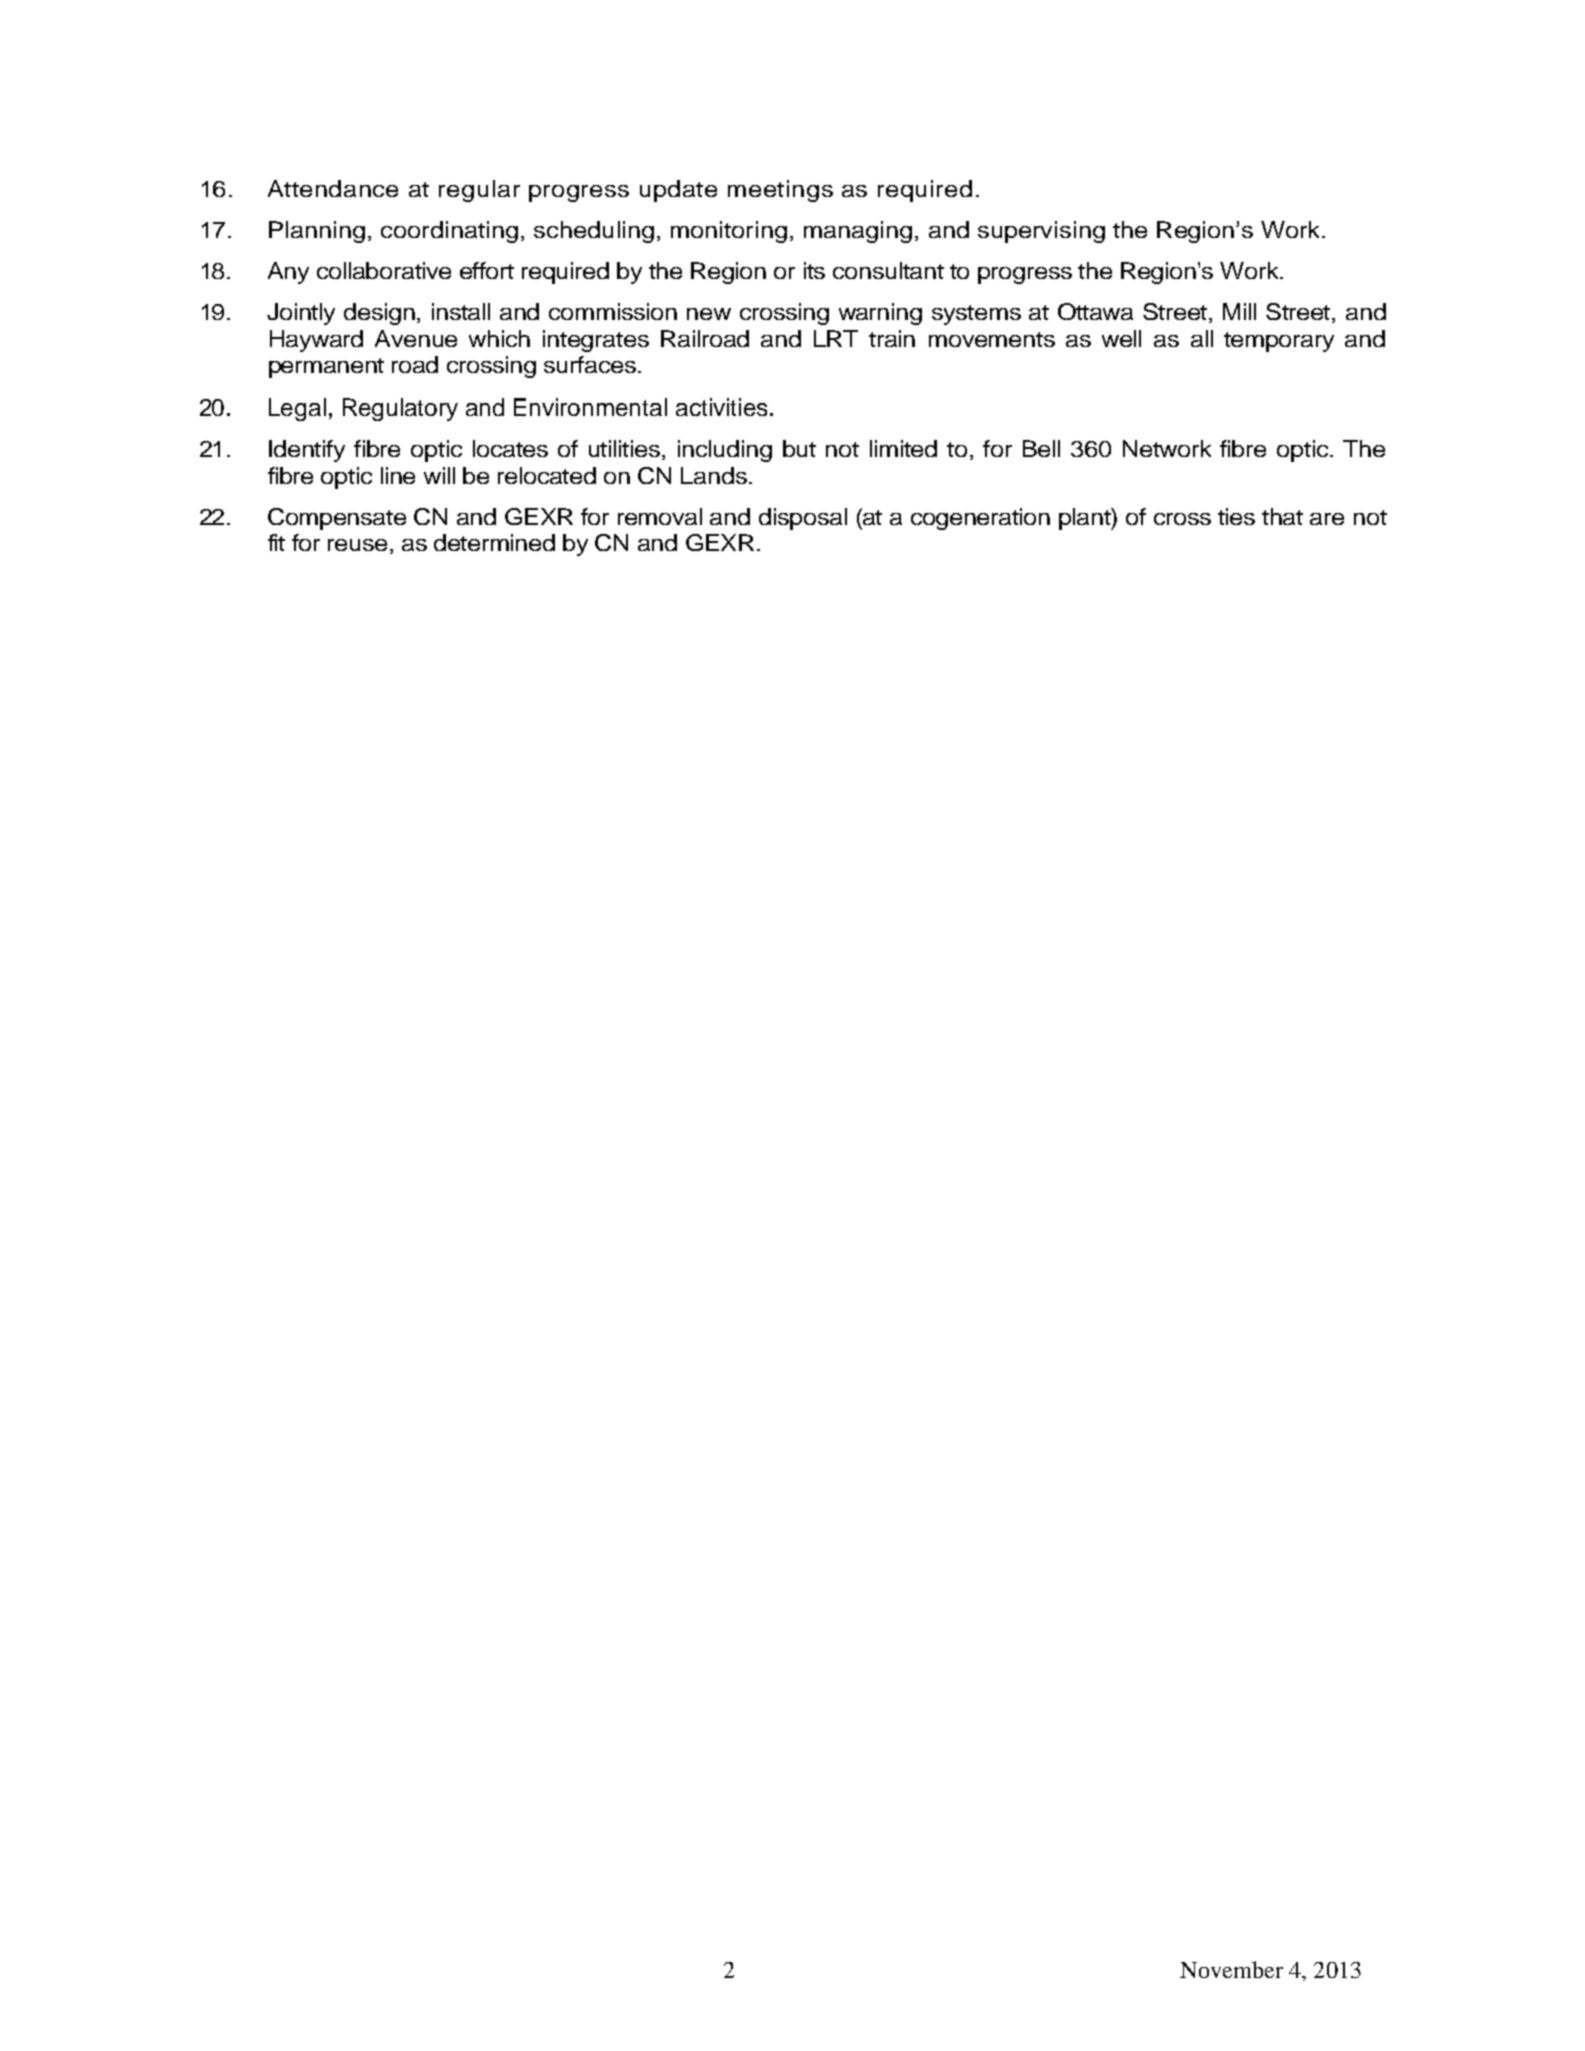  What do you see at coordinates (1231, 1969) in the screenshot?
I see `November` at bounding box center [1231, 1969].
